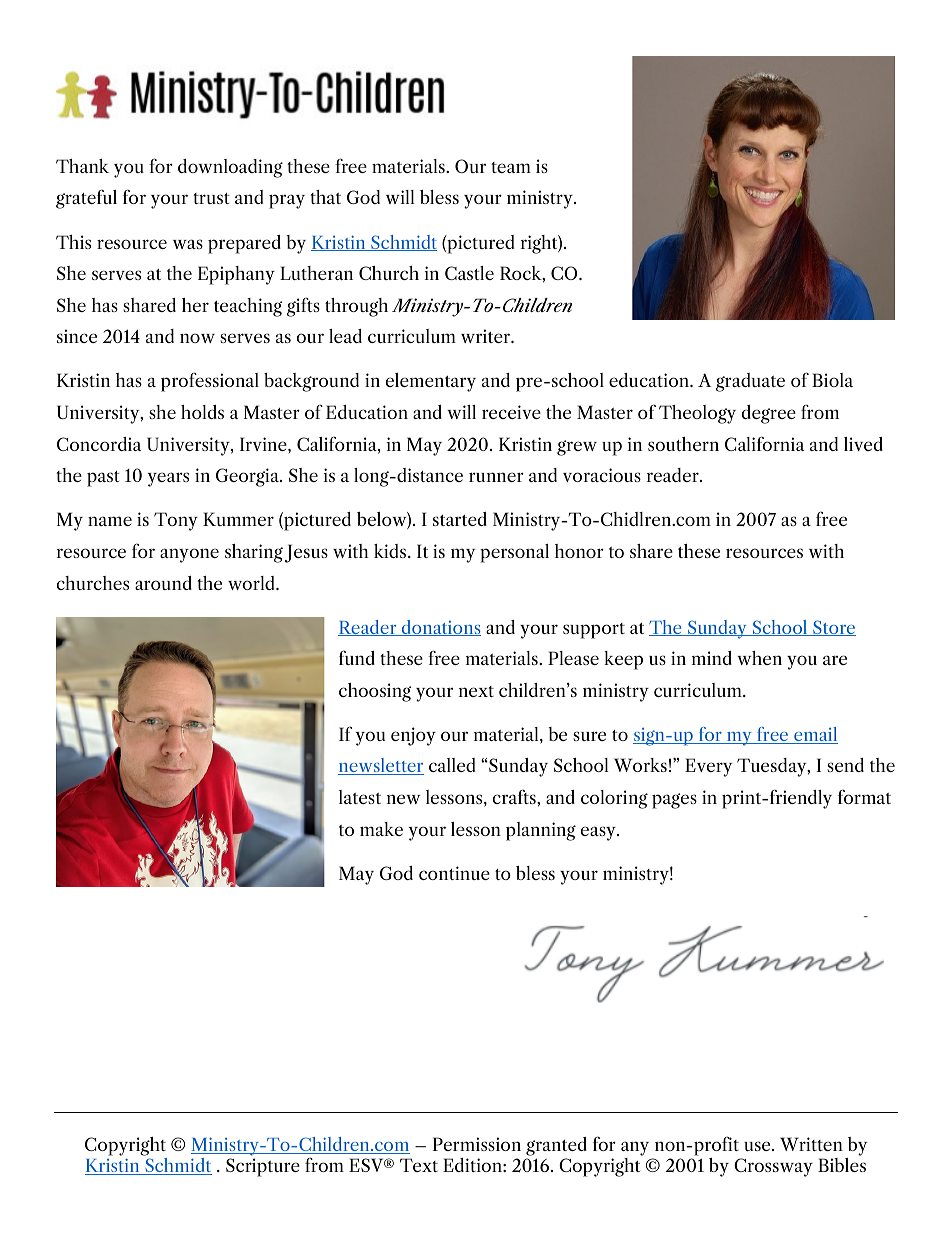 The width and height of the screenshot is (952, 1233). What do you see at coordinates (263, 1167) in the screenshot?
I see `Scripture` at bounding box center [263, 1167].
